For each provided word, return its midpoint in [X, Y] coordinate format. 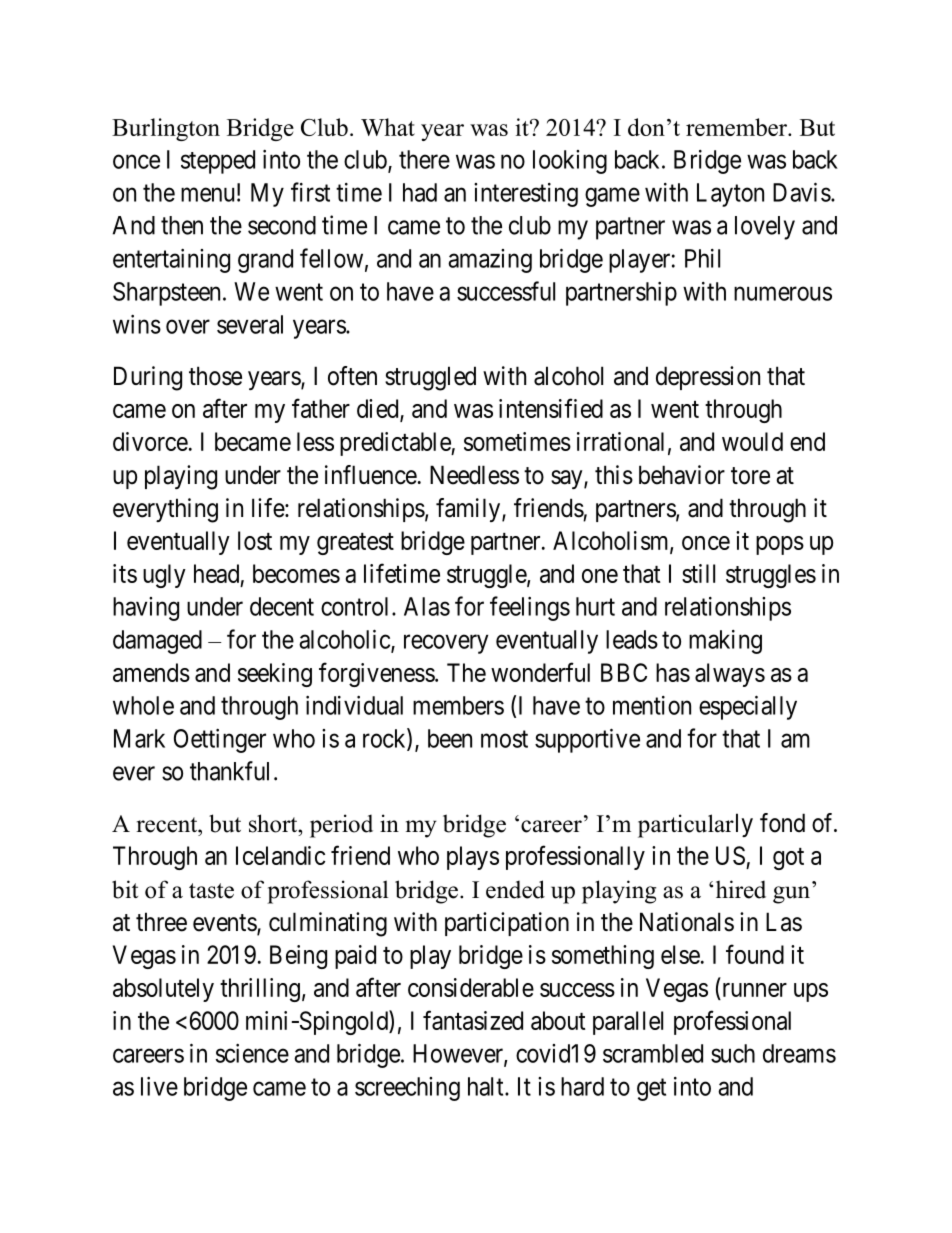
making [725, 642]
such [733, 1053]
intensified [551, 408]
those [215, 376]
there [424, 159]
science [252, 1053]
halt [487, 1086]
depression [708, 378]
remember [738, 127]
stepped [218, 162]
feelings [530, 608]
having [146, 609]
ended [515, 889]
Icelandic [280, 855]
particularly [695, 825]
